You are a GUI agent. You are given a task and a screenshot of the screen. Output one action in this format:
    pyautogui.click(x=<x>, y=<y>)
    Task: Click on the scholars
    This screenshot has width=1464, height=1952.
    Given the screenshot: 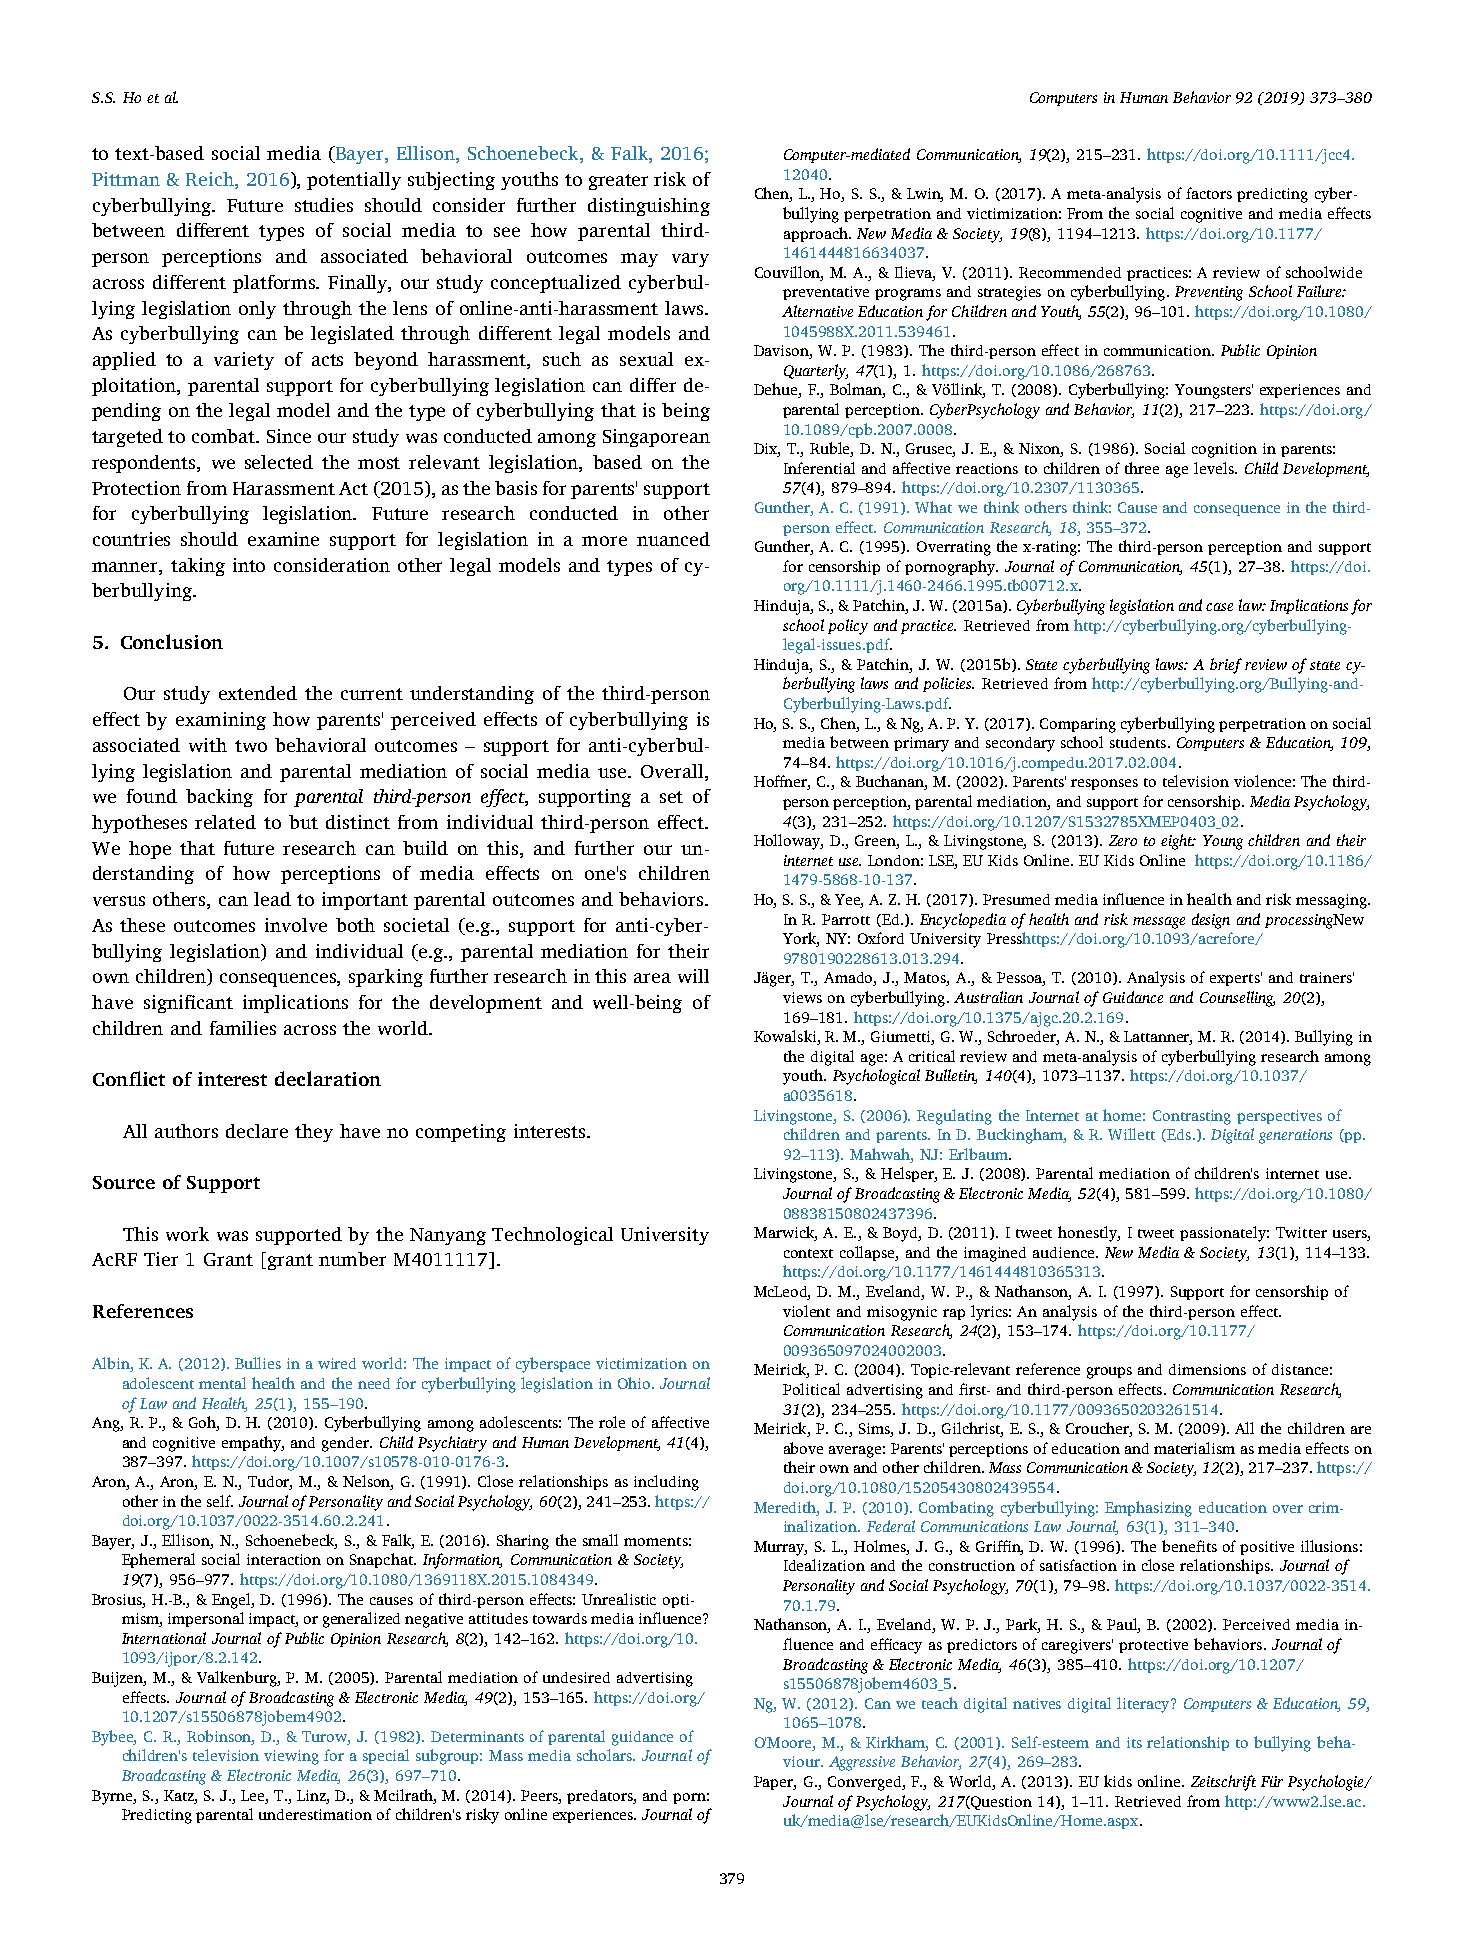 What is the action you would take?
    pyautogui.click(x=605, y=1755)
